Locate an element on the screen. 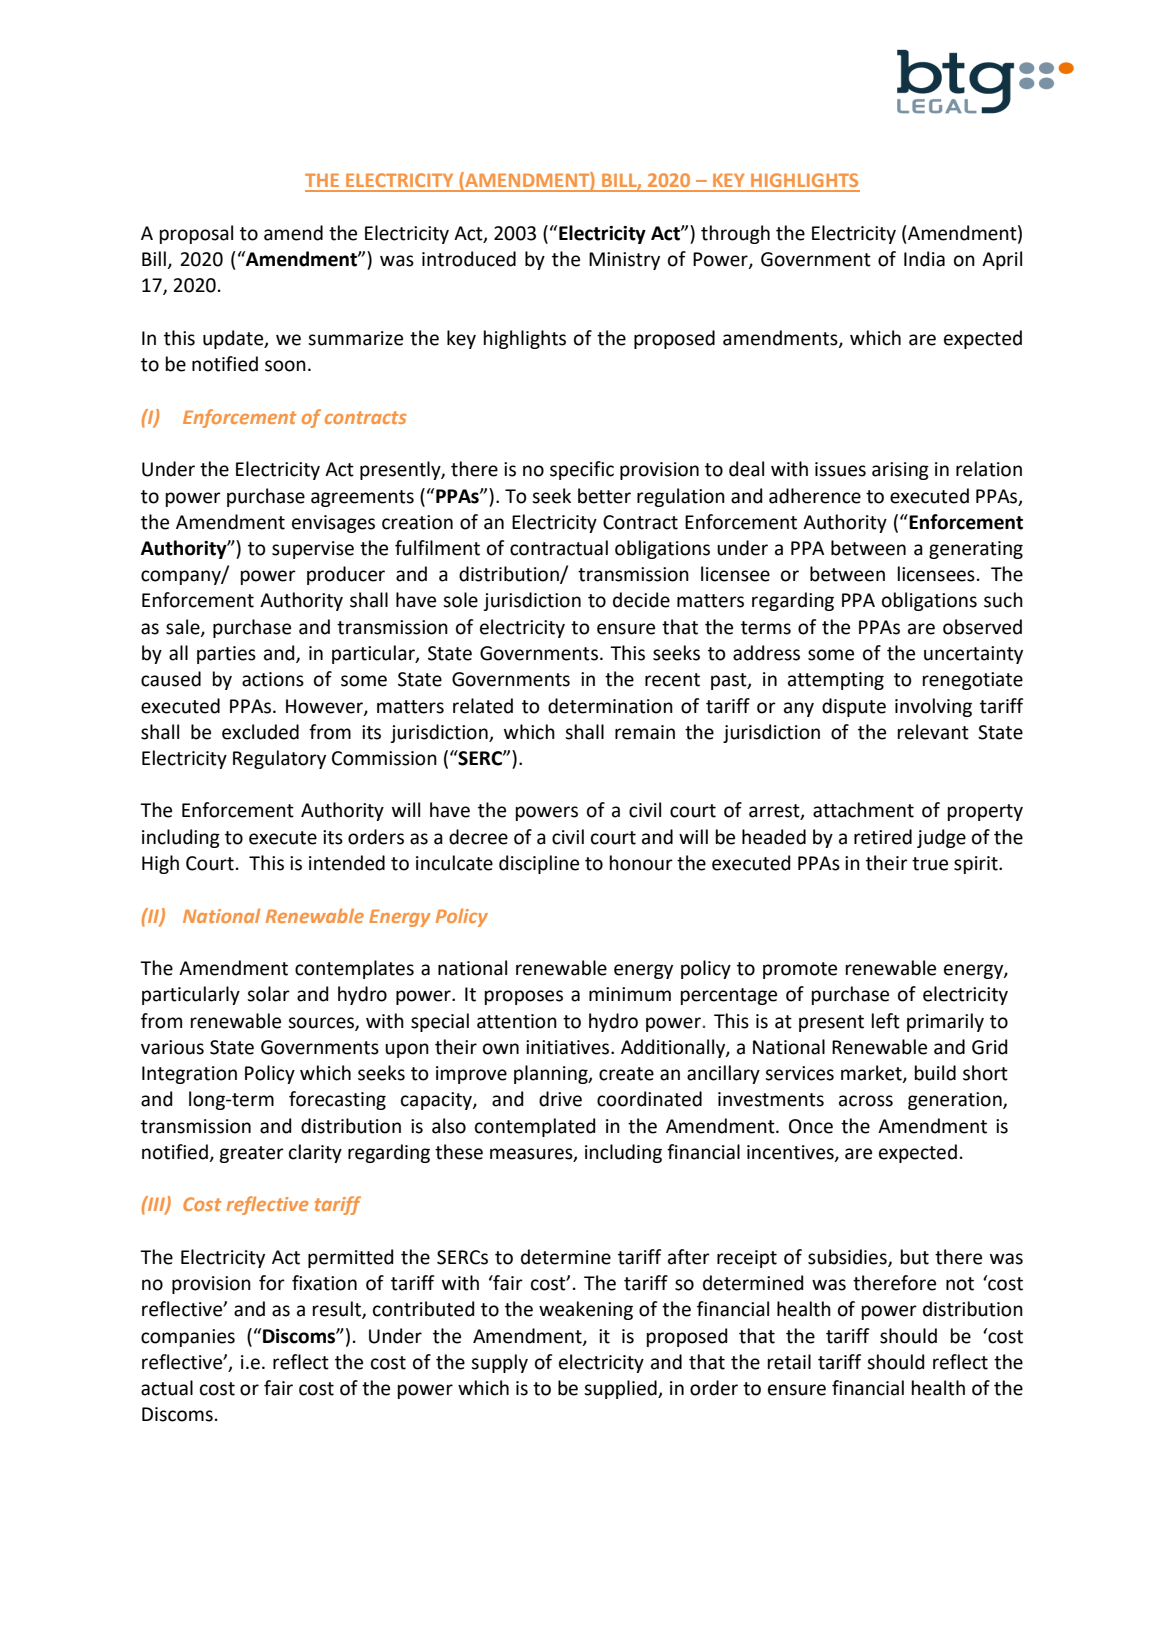  attachment is located at coordinates (863, 810).
